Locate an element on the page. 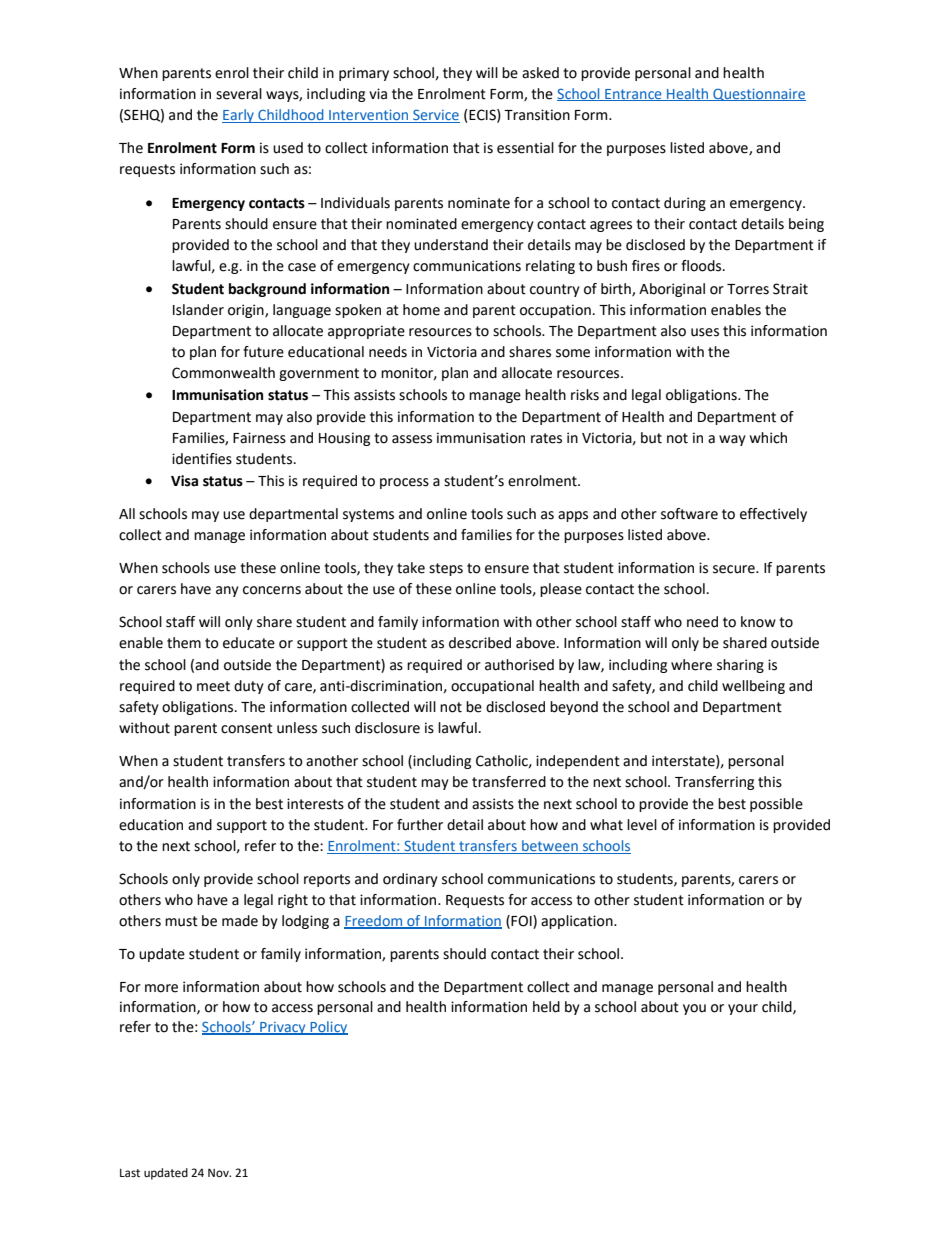 The image size is (952, 1233). Last is located at coordinates (130, 1173).
